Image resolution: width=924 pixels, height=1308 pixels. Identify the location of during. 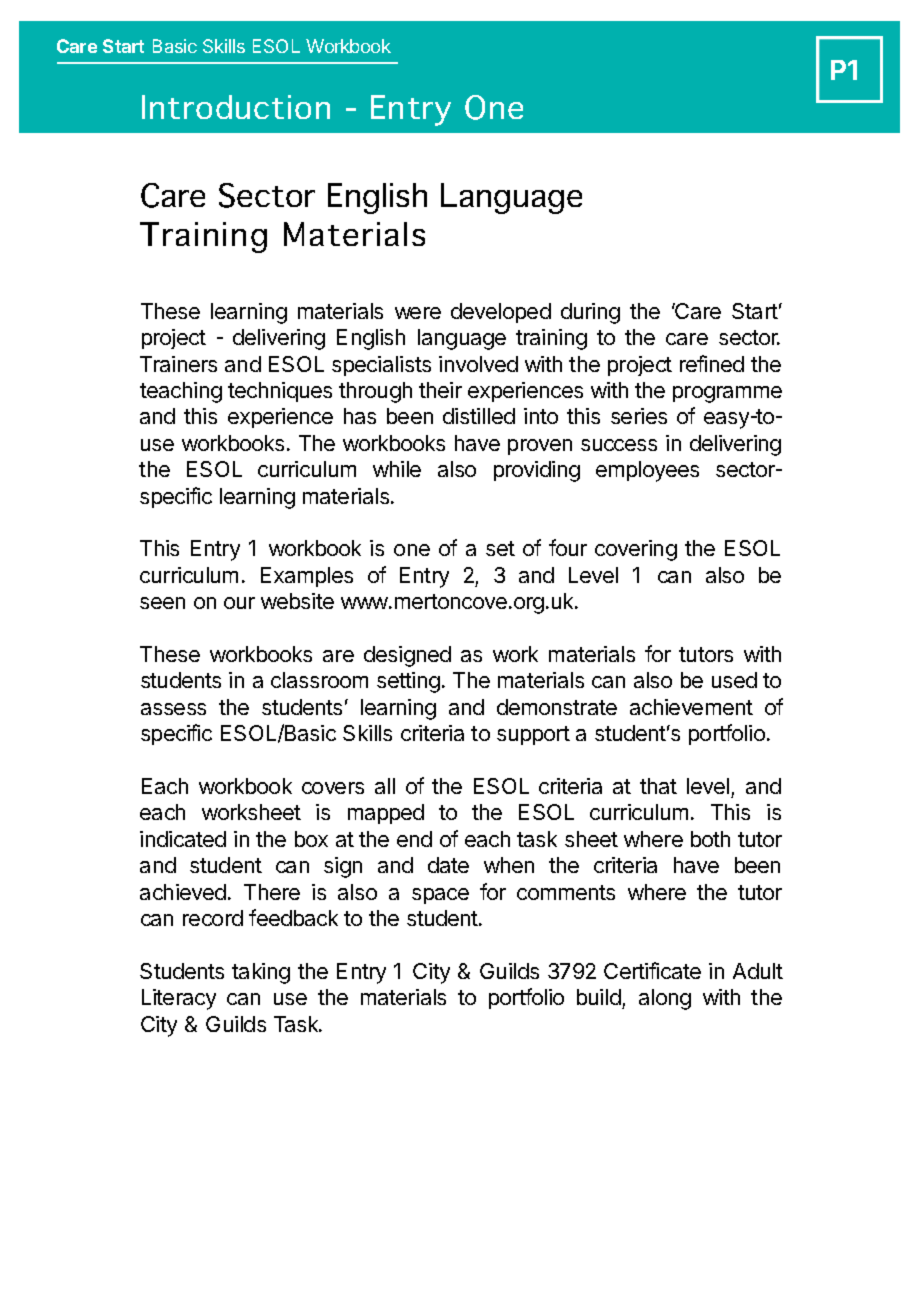
(590, 313).
